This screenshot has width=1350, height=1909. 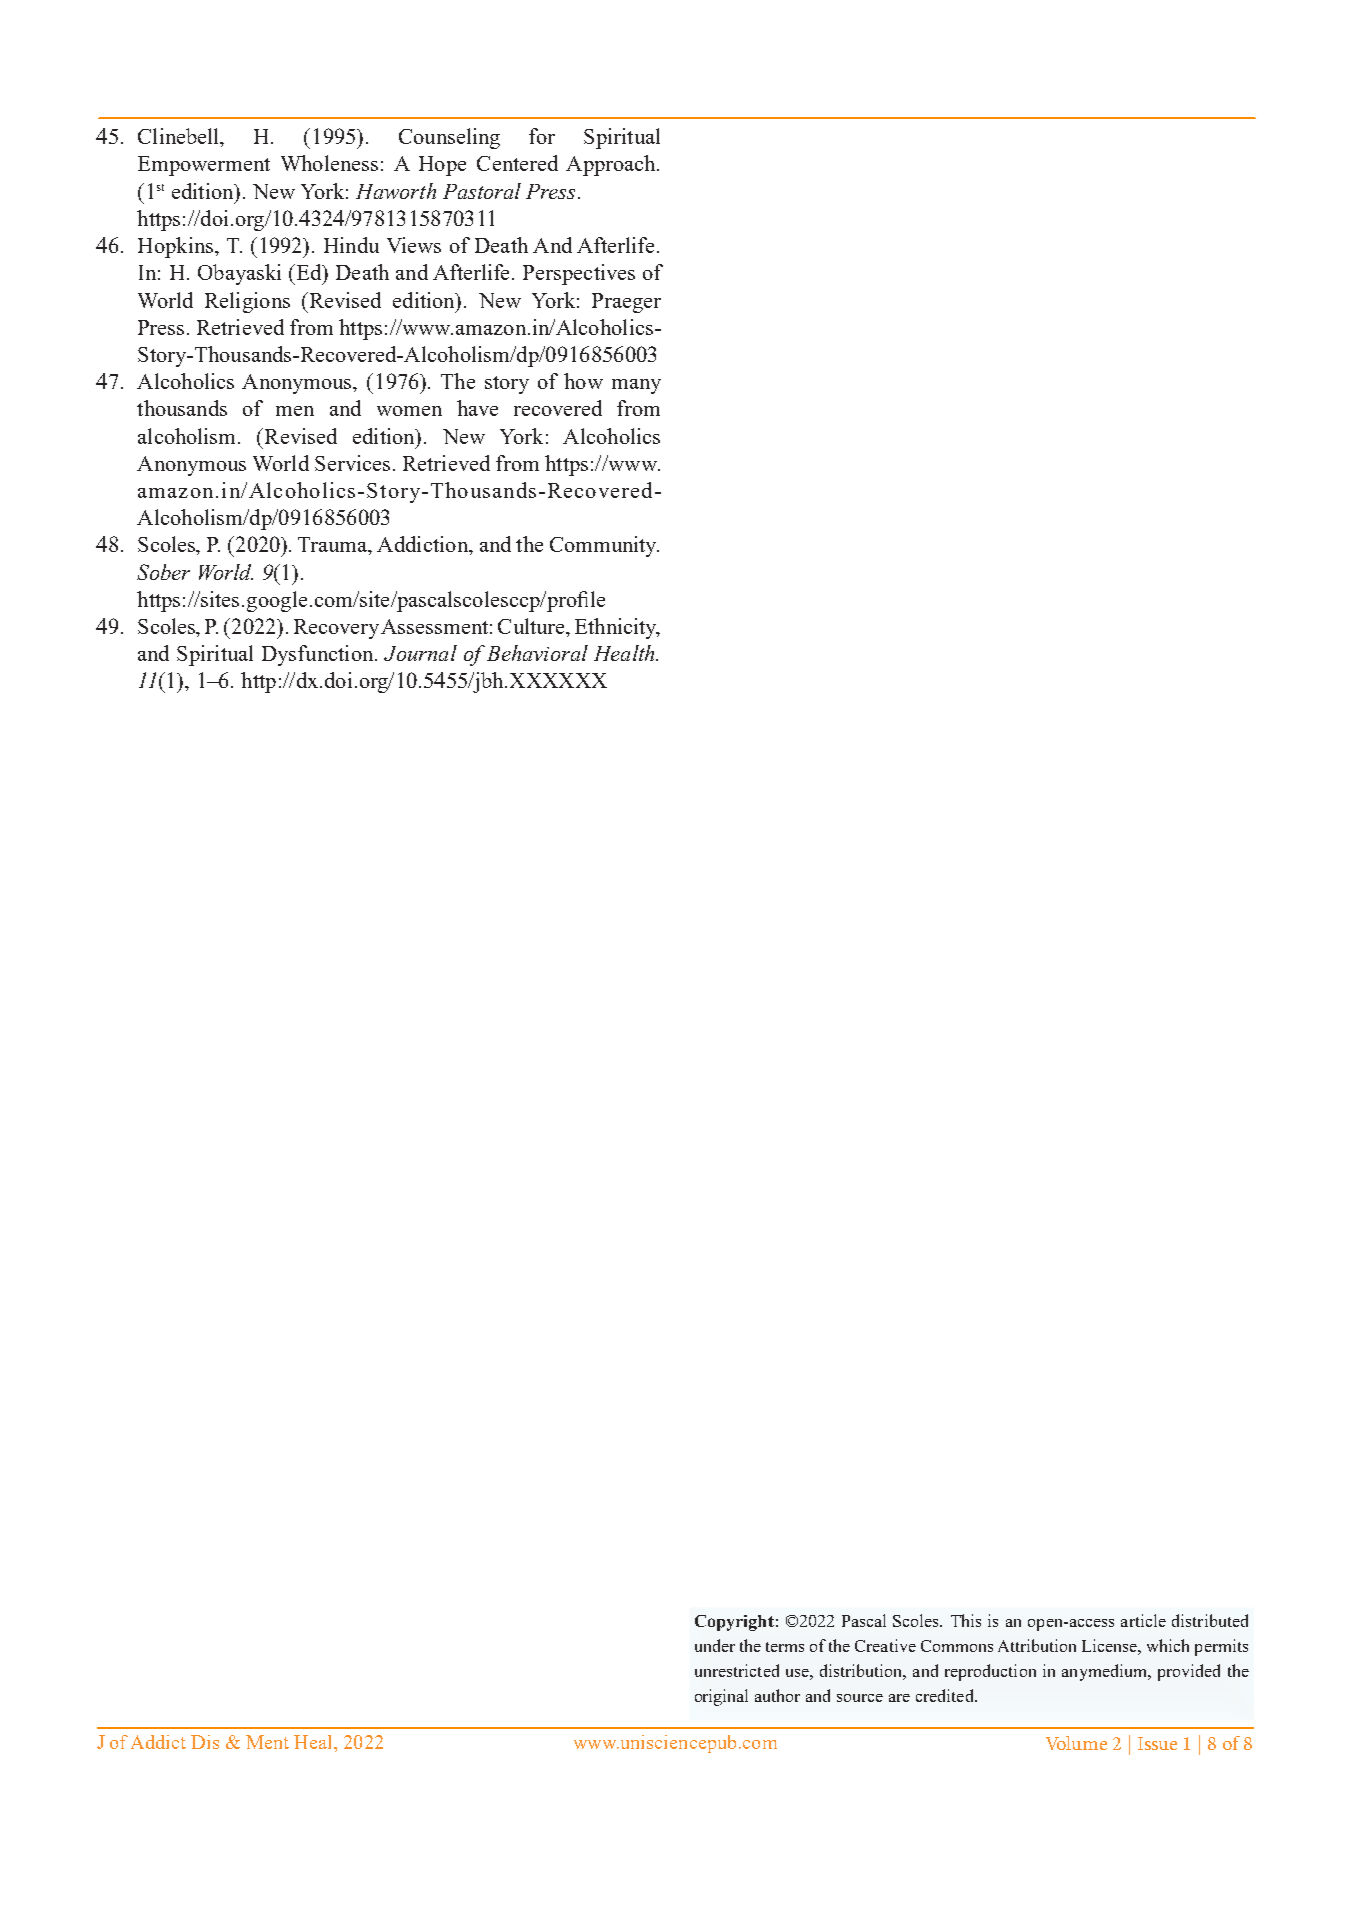 I want to click on Dysfunction, so click(x=319, y=655).
